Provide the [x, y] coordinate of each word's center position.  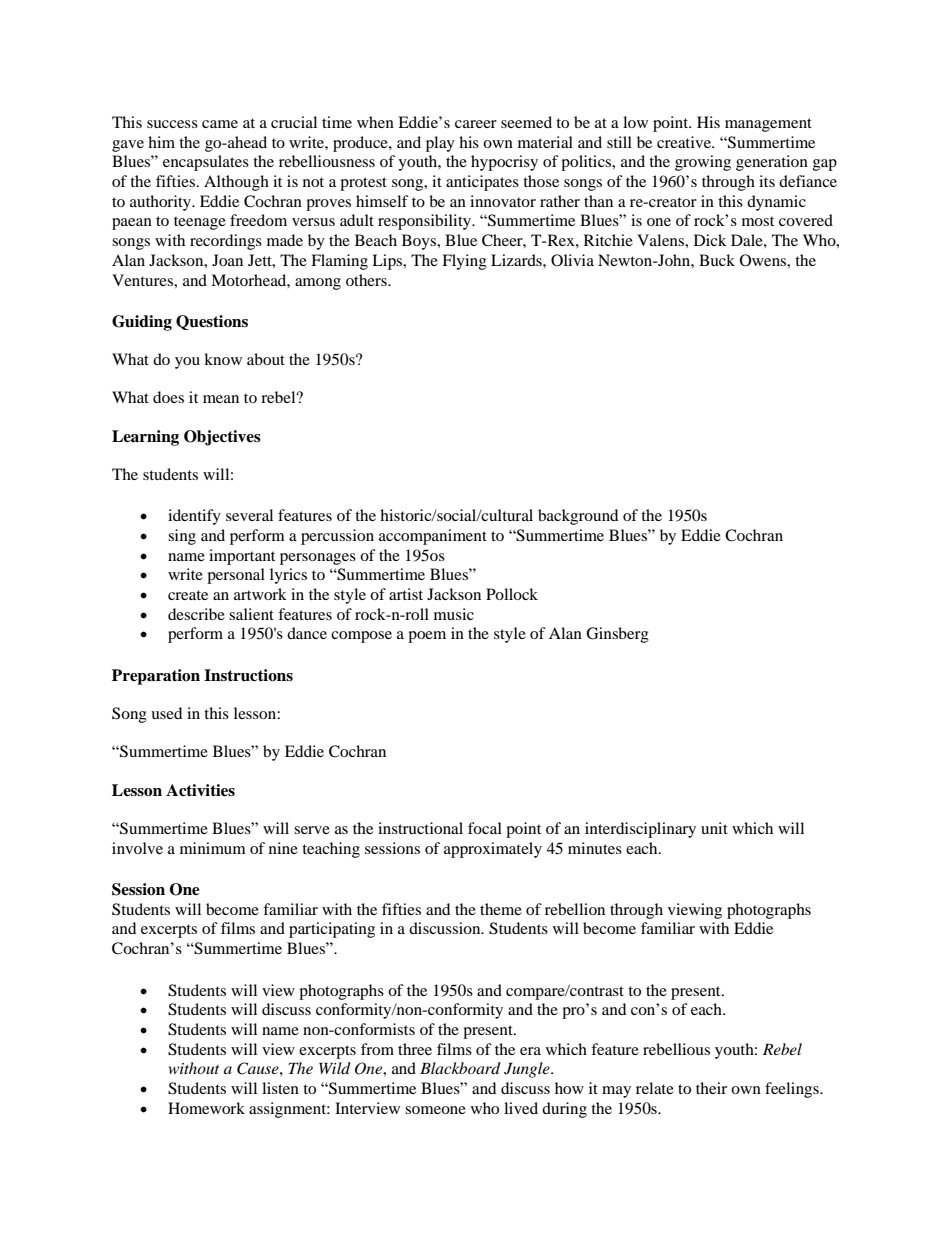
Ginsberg [617, 635]
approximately [493, 850]
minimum [213, 848]
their [711, 1088]
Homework [206, 1108]
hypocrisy [504, 163]
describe [196, 614]
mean [221, 399]
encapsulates [206, 163]
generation [772, 163]
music [454, 614]
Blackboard [460, 1068]
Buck [717, 260]
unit [714, 828]
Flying [464, 262]
